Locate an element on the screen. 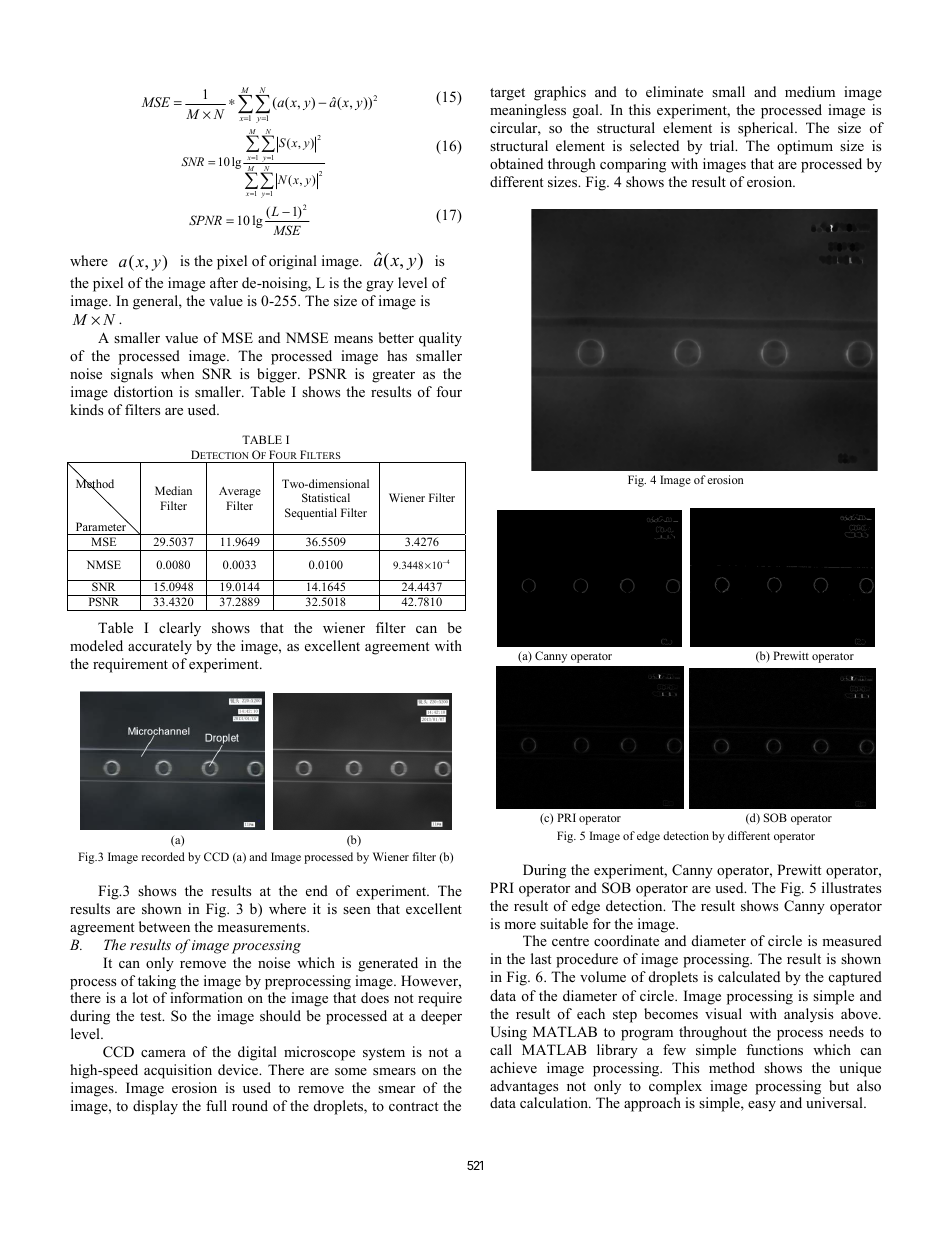 This screenshot has height=1233, width=952. target is located at coordinates (507, 94).
